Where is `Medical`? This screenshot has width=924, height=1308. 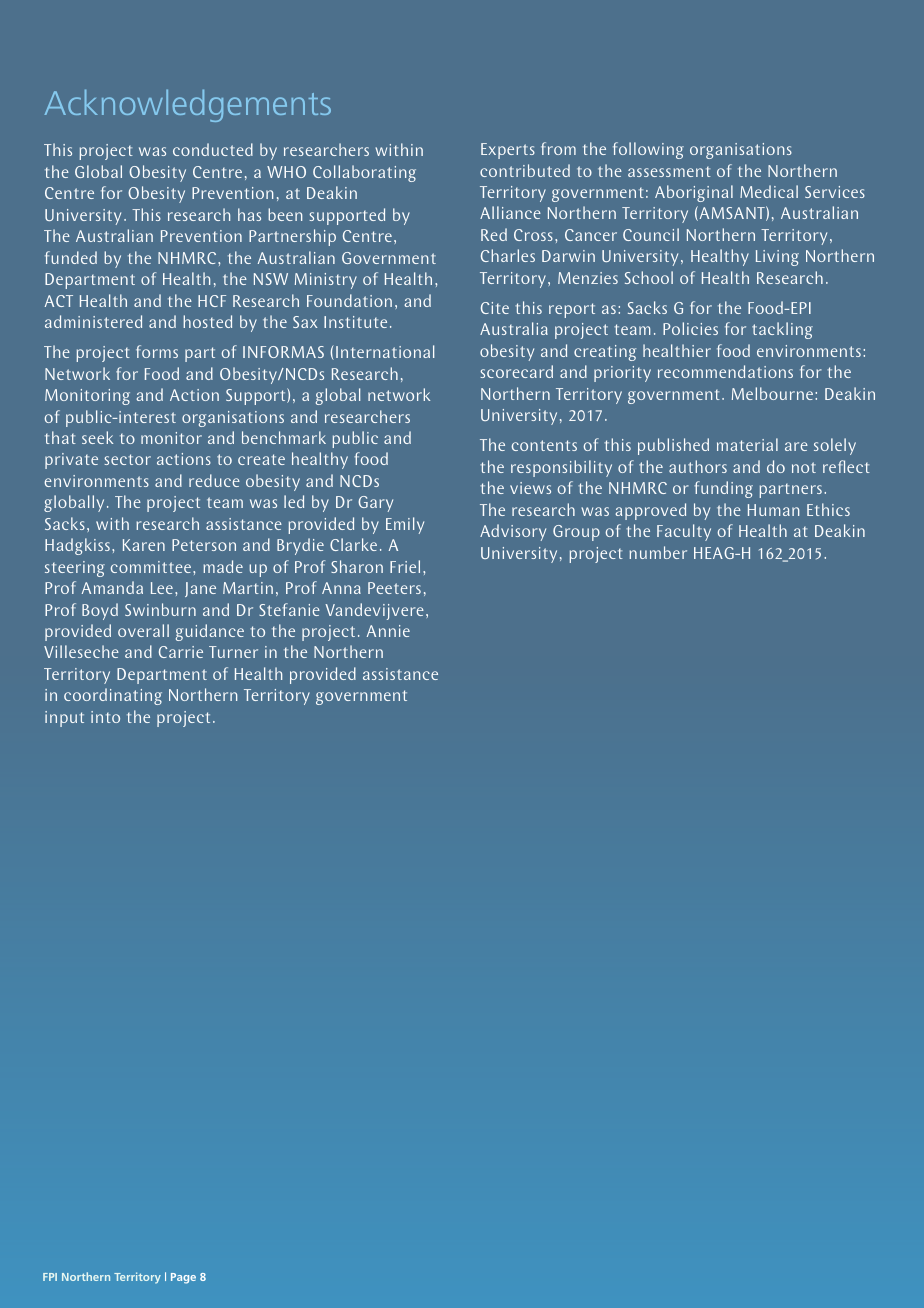
Medical is located at coordinates (769, 191).
